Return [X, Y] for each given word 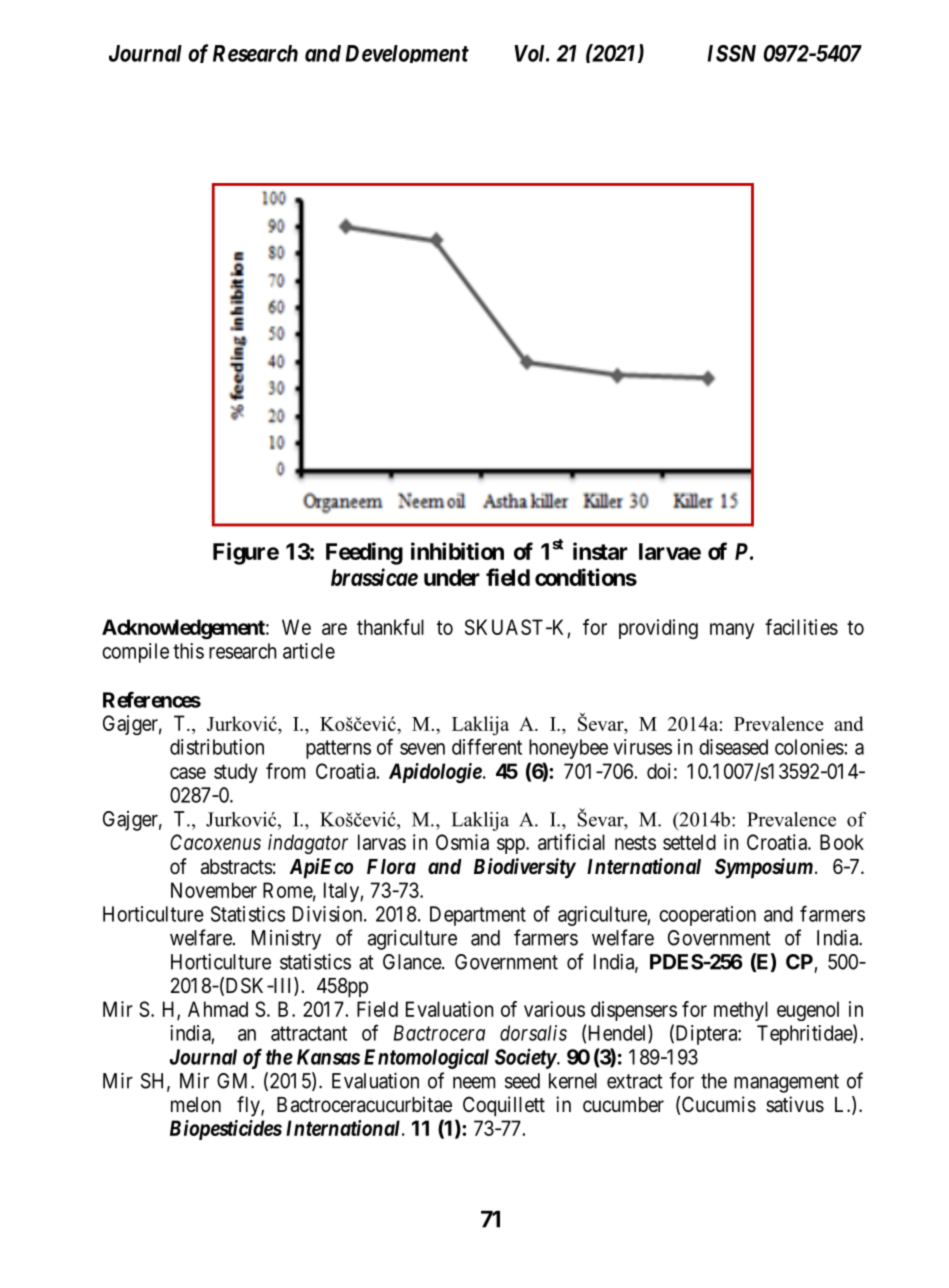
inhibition [457, 551]
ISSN [731, 53]
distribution [217, 747]
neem [474, 1082]
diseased [733, 747]
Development [407, 54]
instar [600, 551]
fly [249, 1106]
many [732, 631]
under [452, 577]
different [487, 746]
